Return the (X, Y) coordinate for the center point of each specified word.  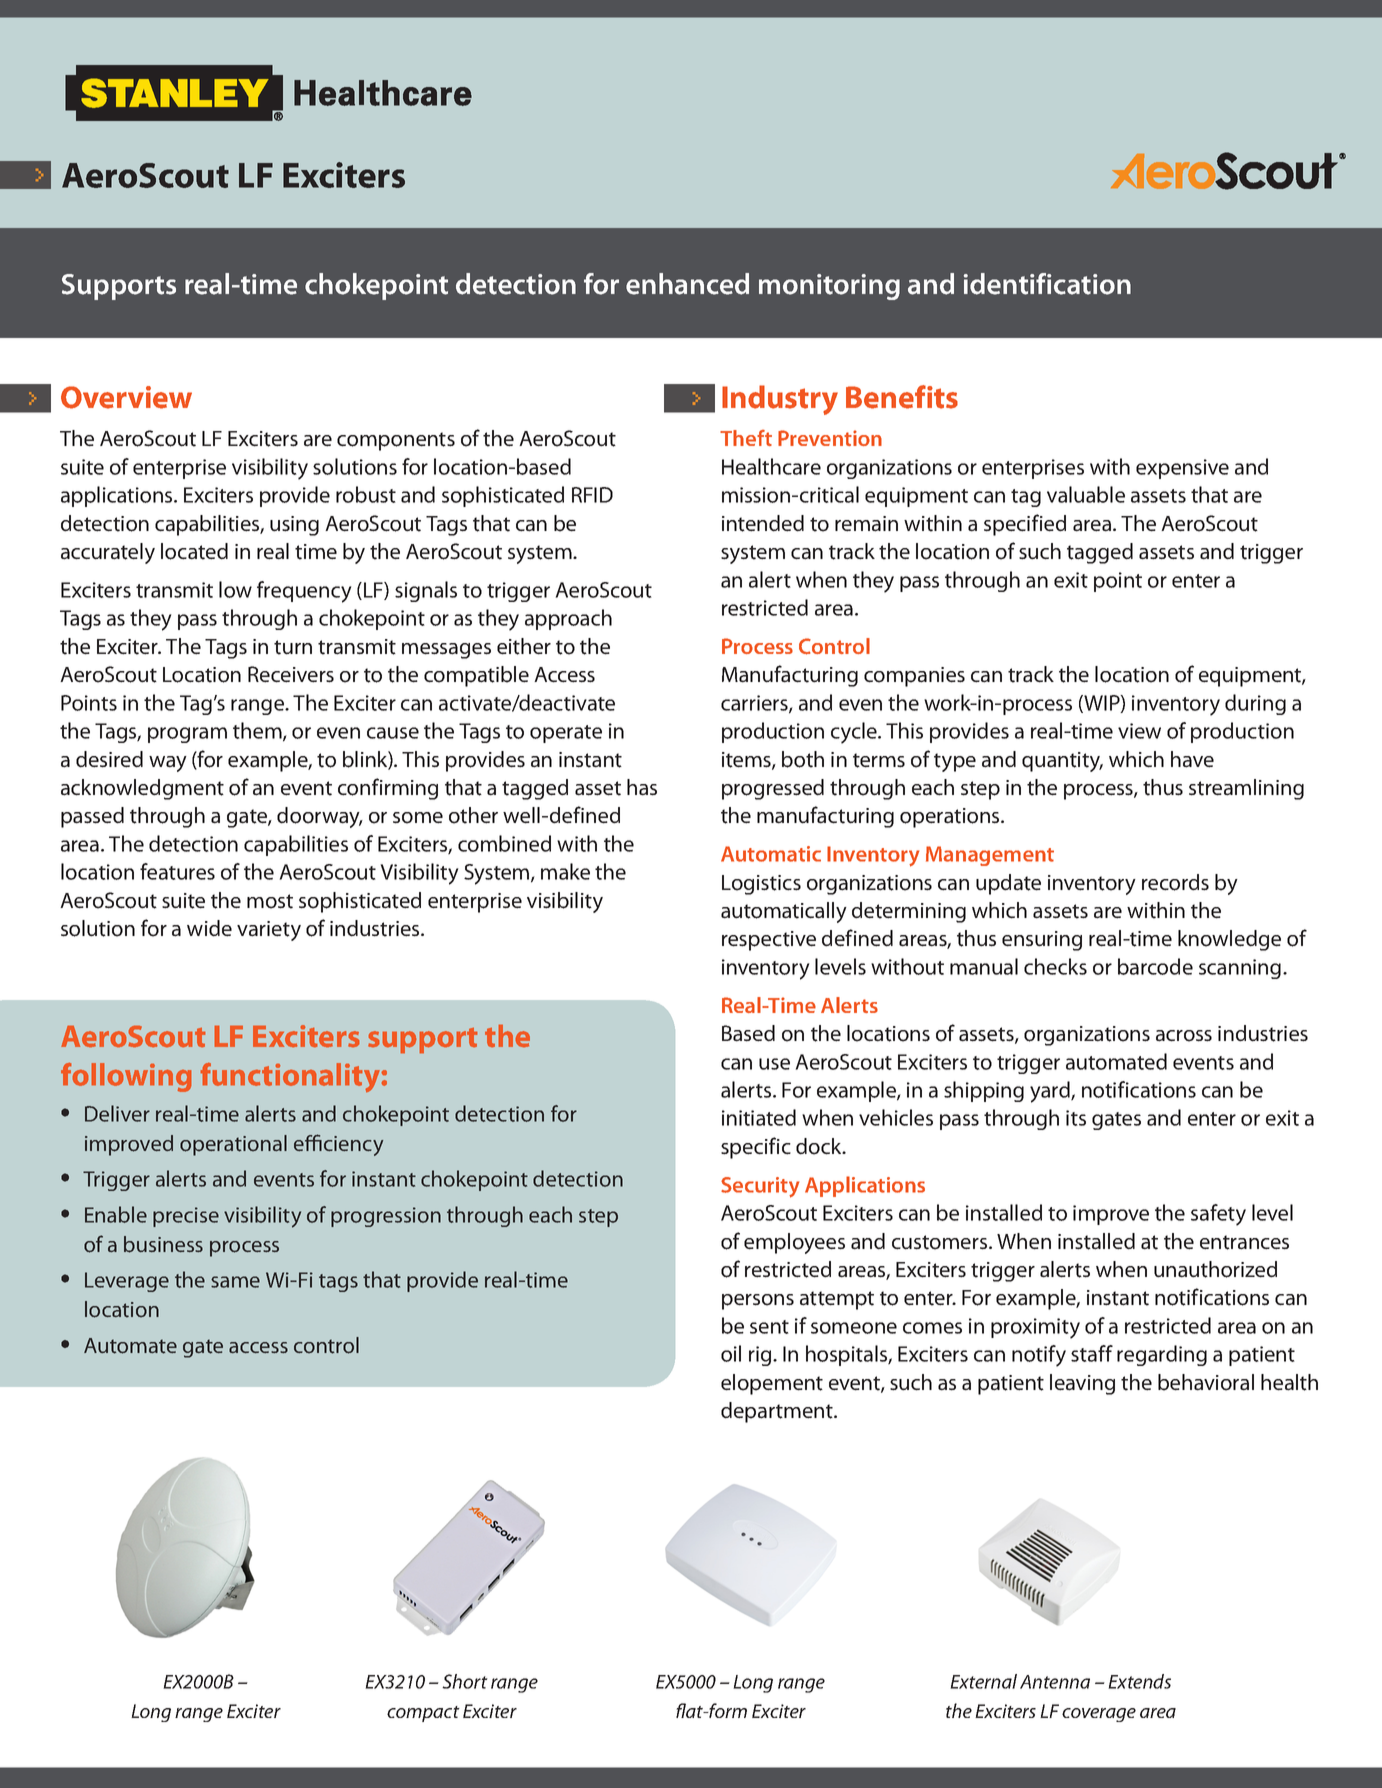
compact (423, 1714)
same (235, 1282)
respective (769, 941)
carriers (755, 704)
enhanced (687, 284)
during (1255, 704)
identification (1047, 284)
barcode (1155, 966)
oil (731, 1353)
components (396, 441)
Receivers (291, 674)
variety (269, 931)
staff (1092, 1353)
